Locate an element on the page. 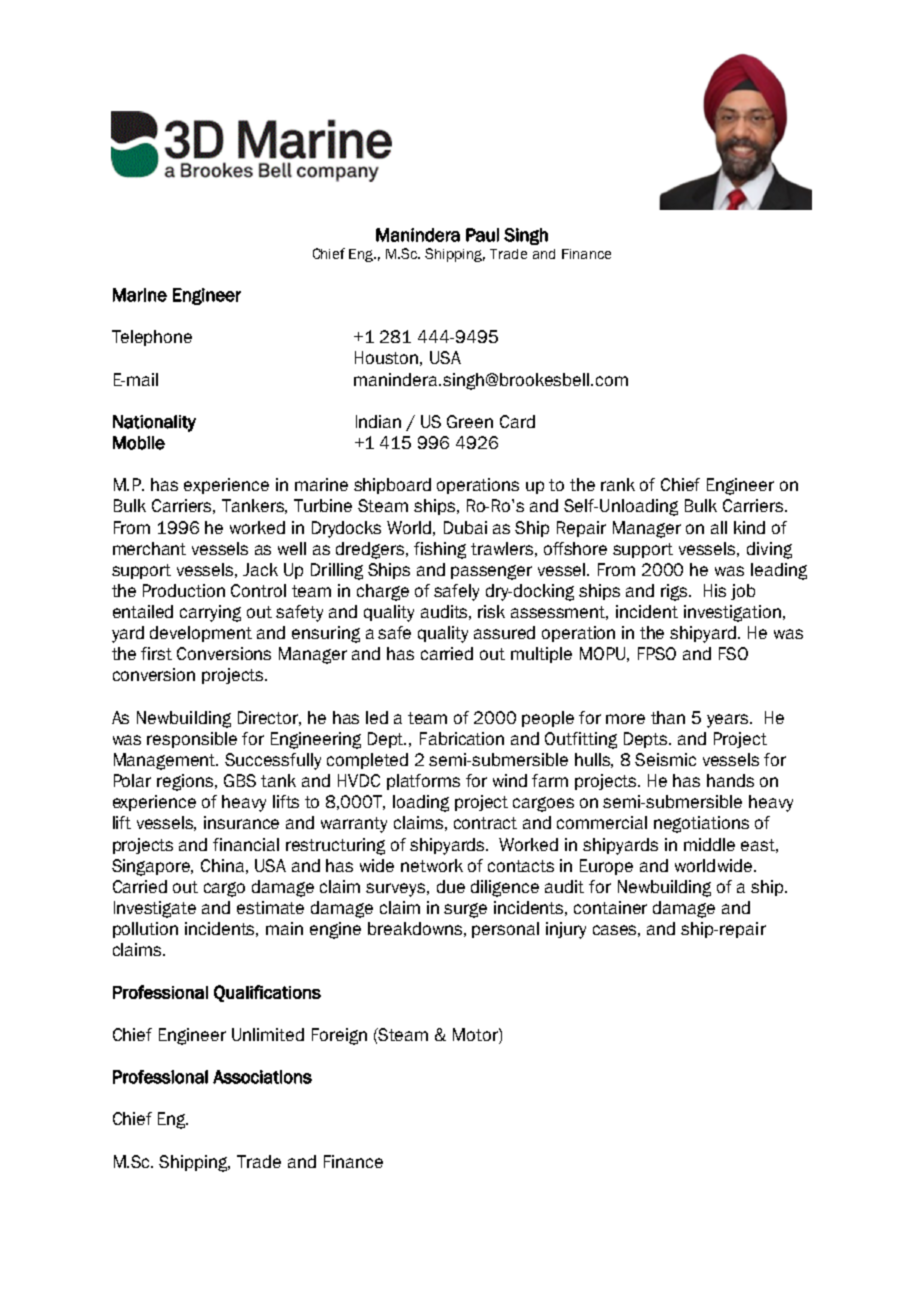 This page has width=924, height=1308. development is located at coordinates (201, 634).
